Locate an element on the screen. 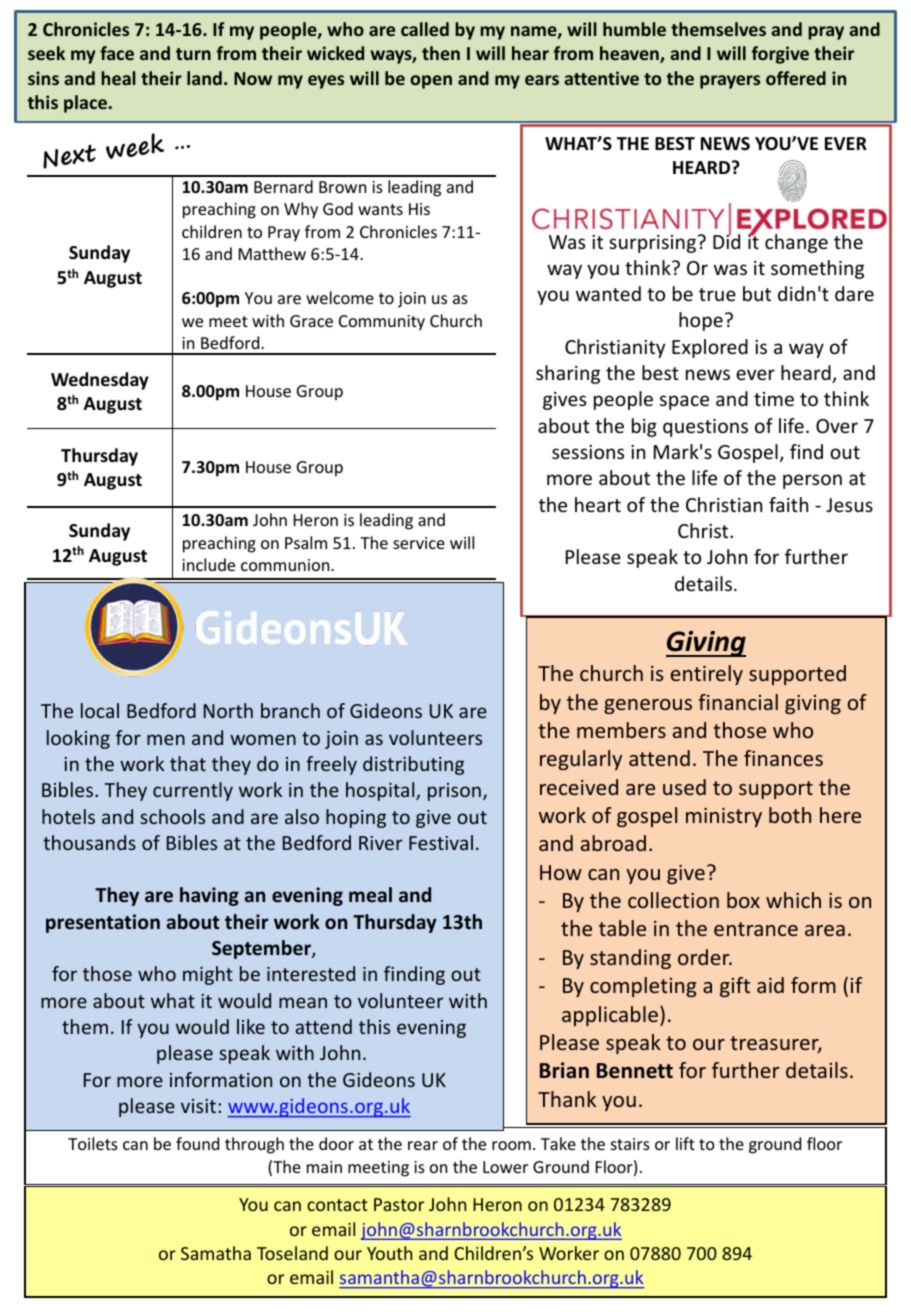 This screenshot has width=911, height=1316. presentation is located at coordinates (103, 923).
